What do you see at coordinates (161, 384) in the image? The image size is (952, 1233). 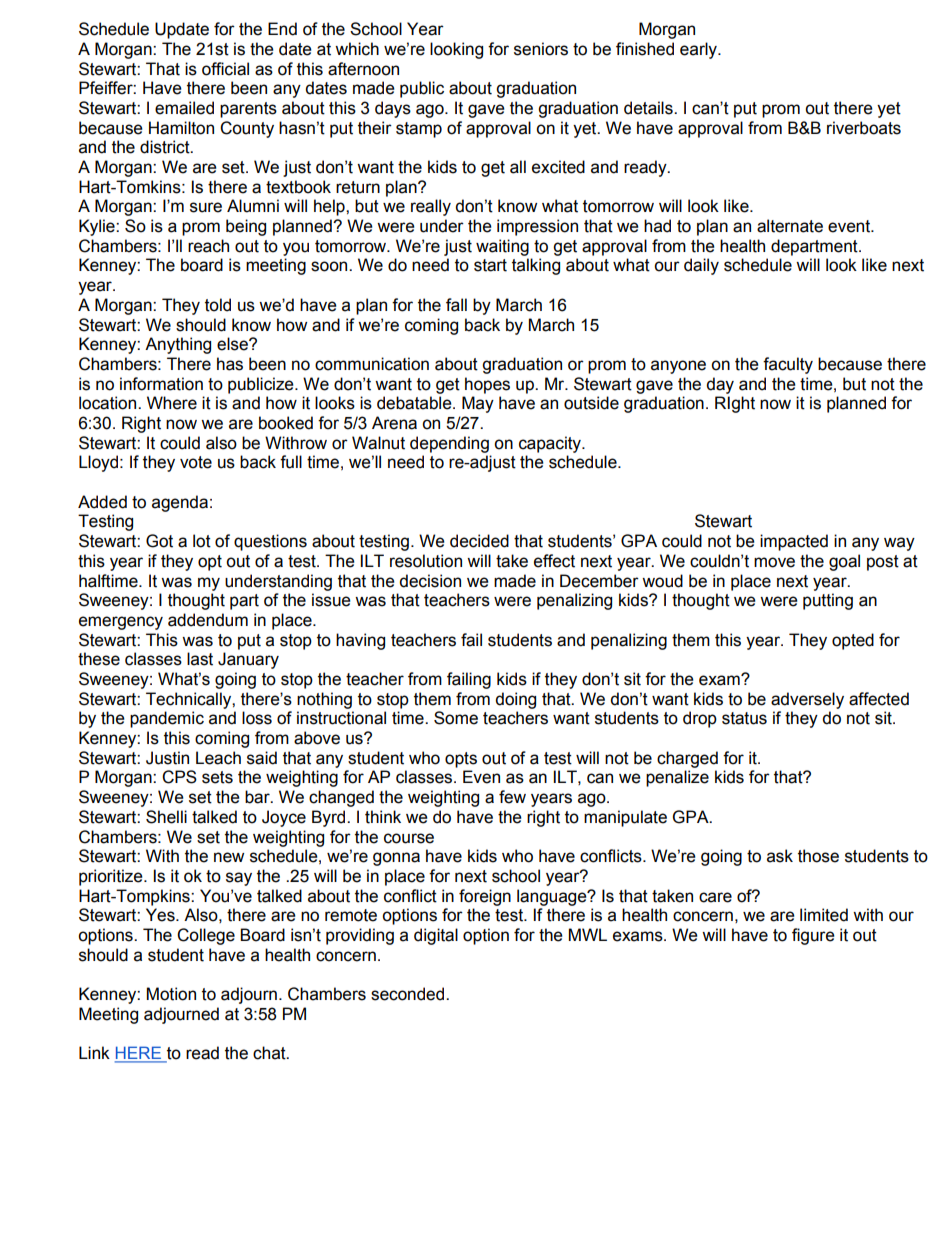 I see `information` at bounding box center [161, 384].
